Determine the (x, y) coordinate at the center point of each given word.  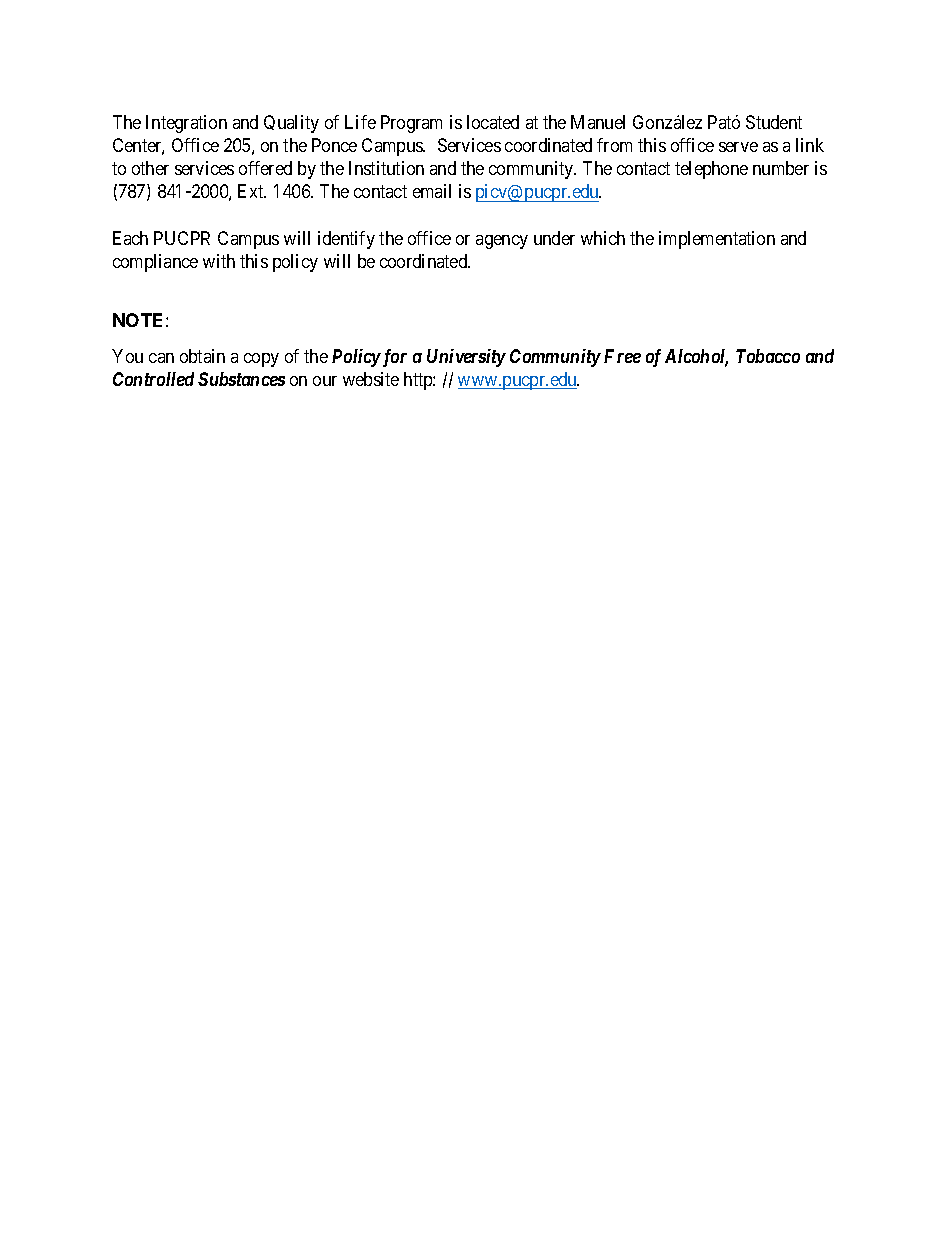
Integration (186, 124)
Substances (241, 379)
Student (774, 122)
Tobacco (768, 356)
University (466, 358)
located (493, 122)
